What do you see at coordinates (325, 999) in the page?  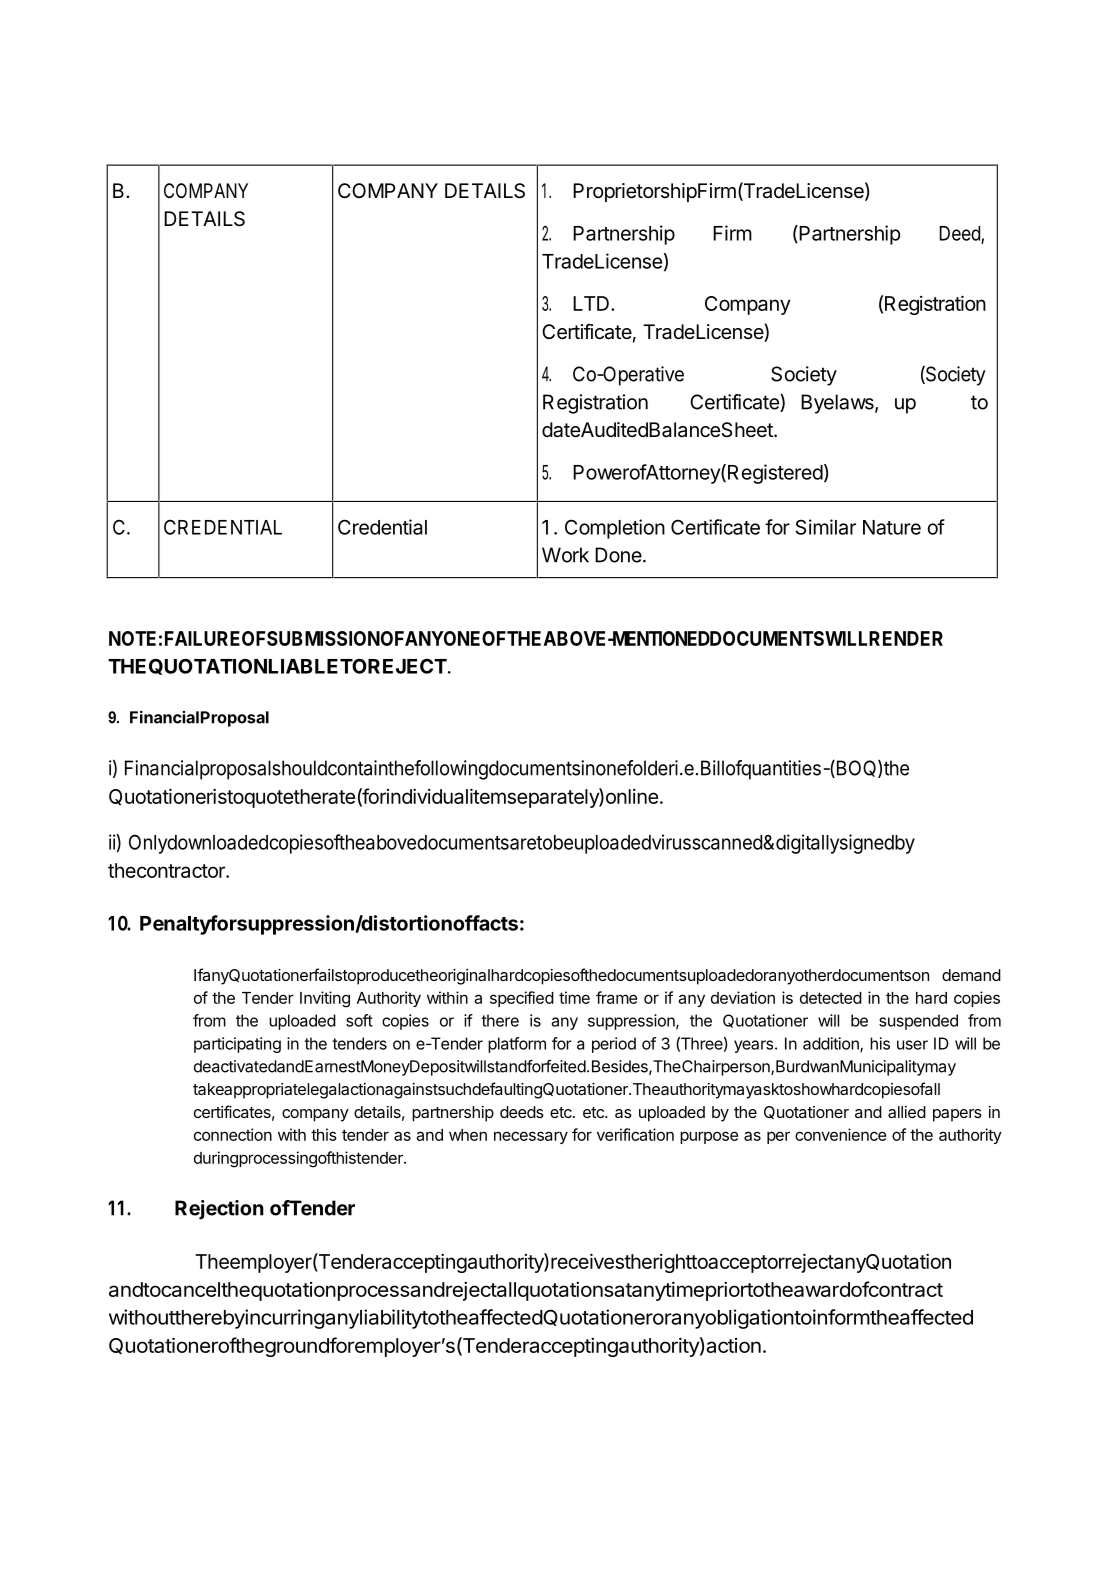 I see `Inviting` at bounding box center [325, 999].
